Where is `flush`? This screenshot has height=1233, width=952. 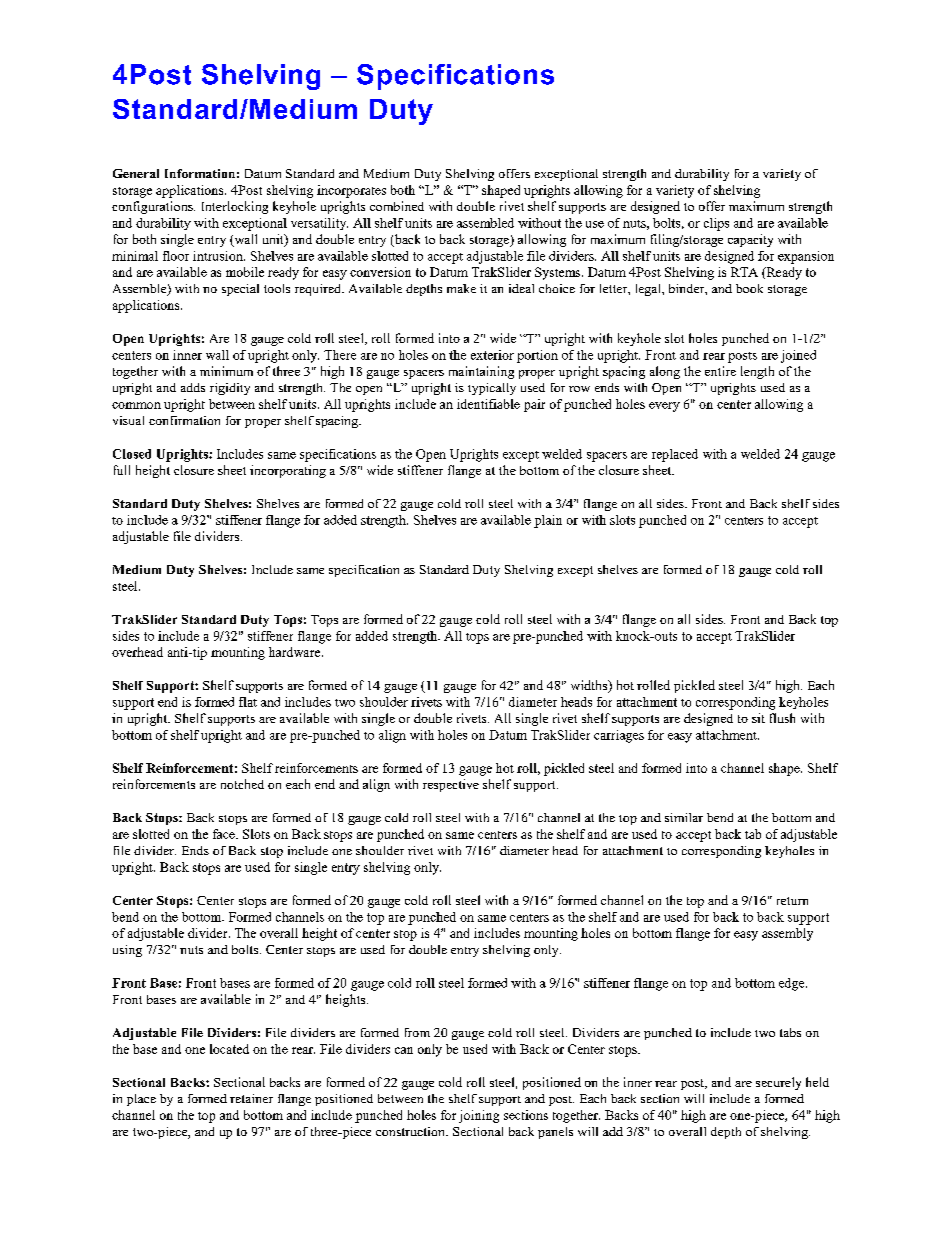
flush is located at coordinates (782, 718).
